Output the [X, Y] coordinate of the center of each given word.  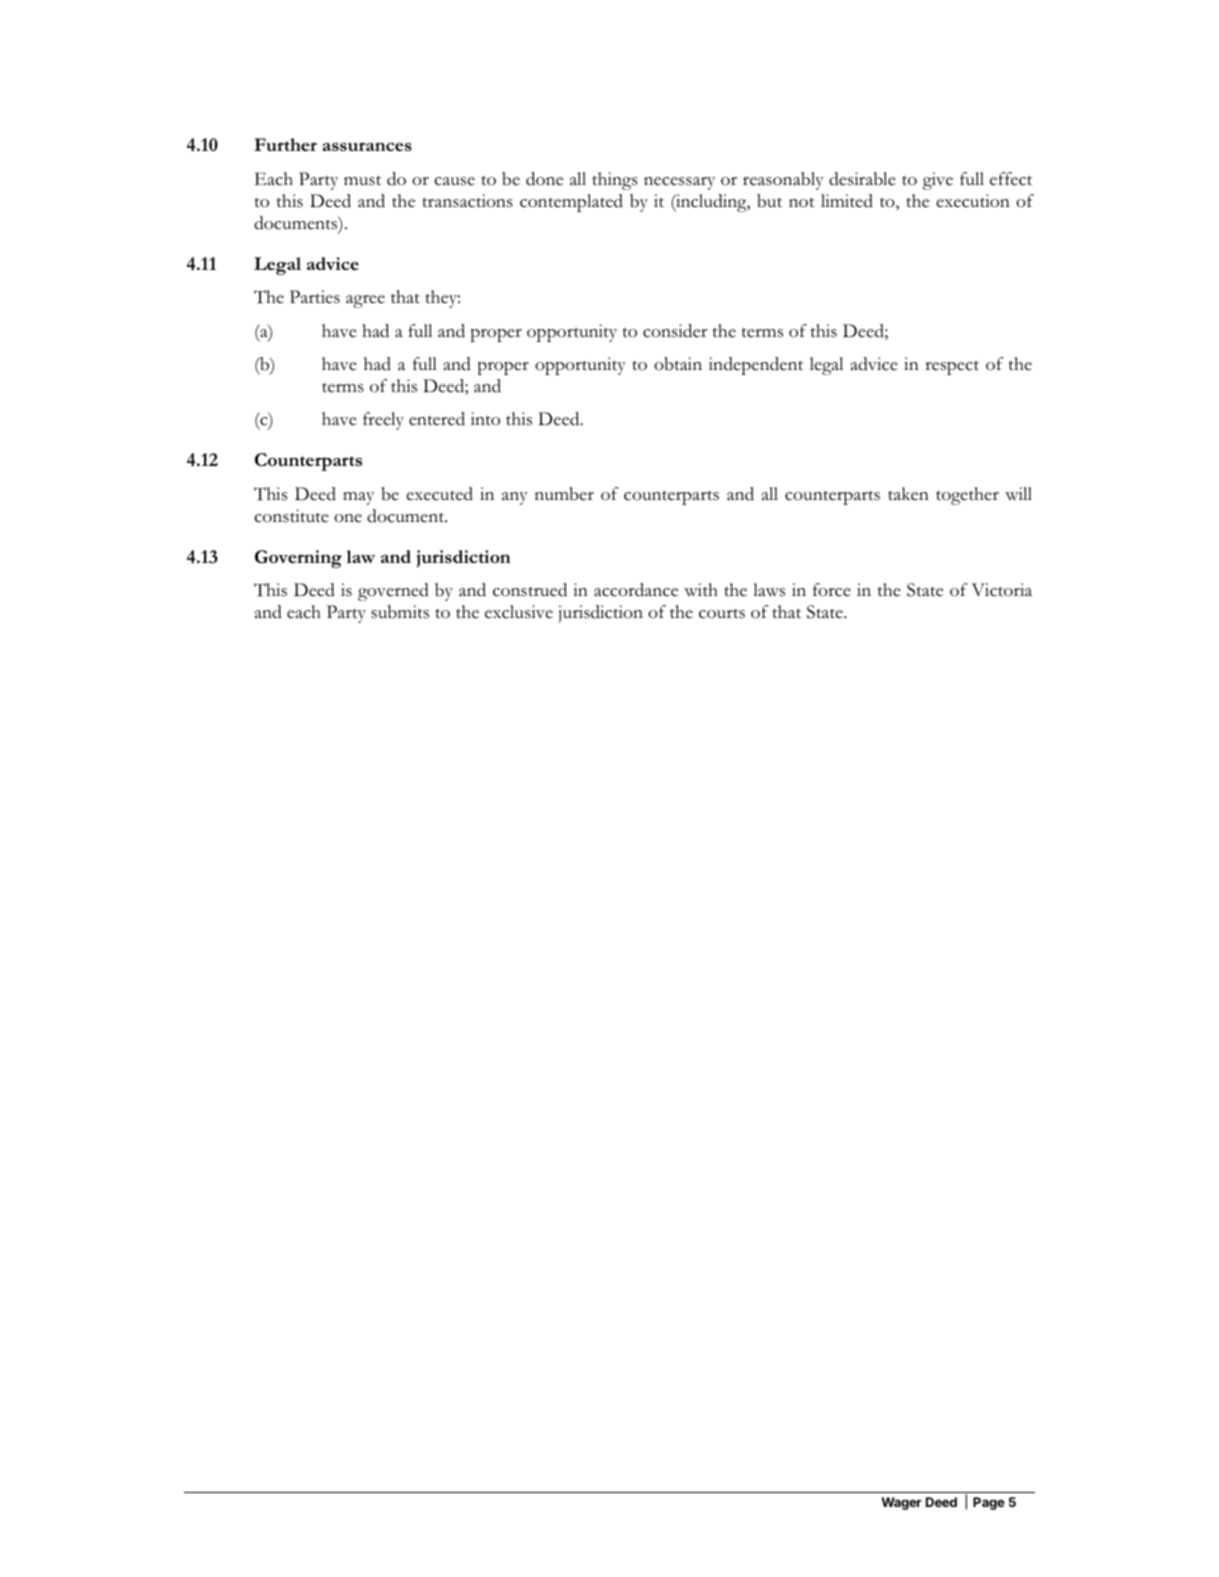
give [938, 181]
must [362, 180]
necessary [679, 183]
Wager [901, 1503]
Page [989, 1503]
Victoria [1001, 590]
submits [400, 612]
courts [722, 613]
